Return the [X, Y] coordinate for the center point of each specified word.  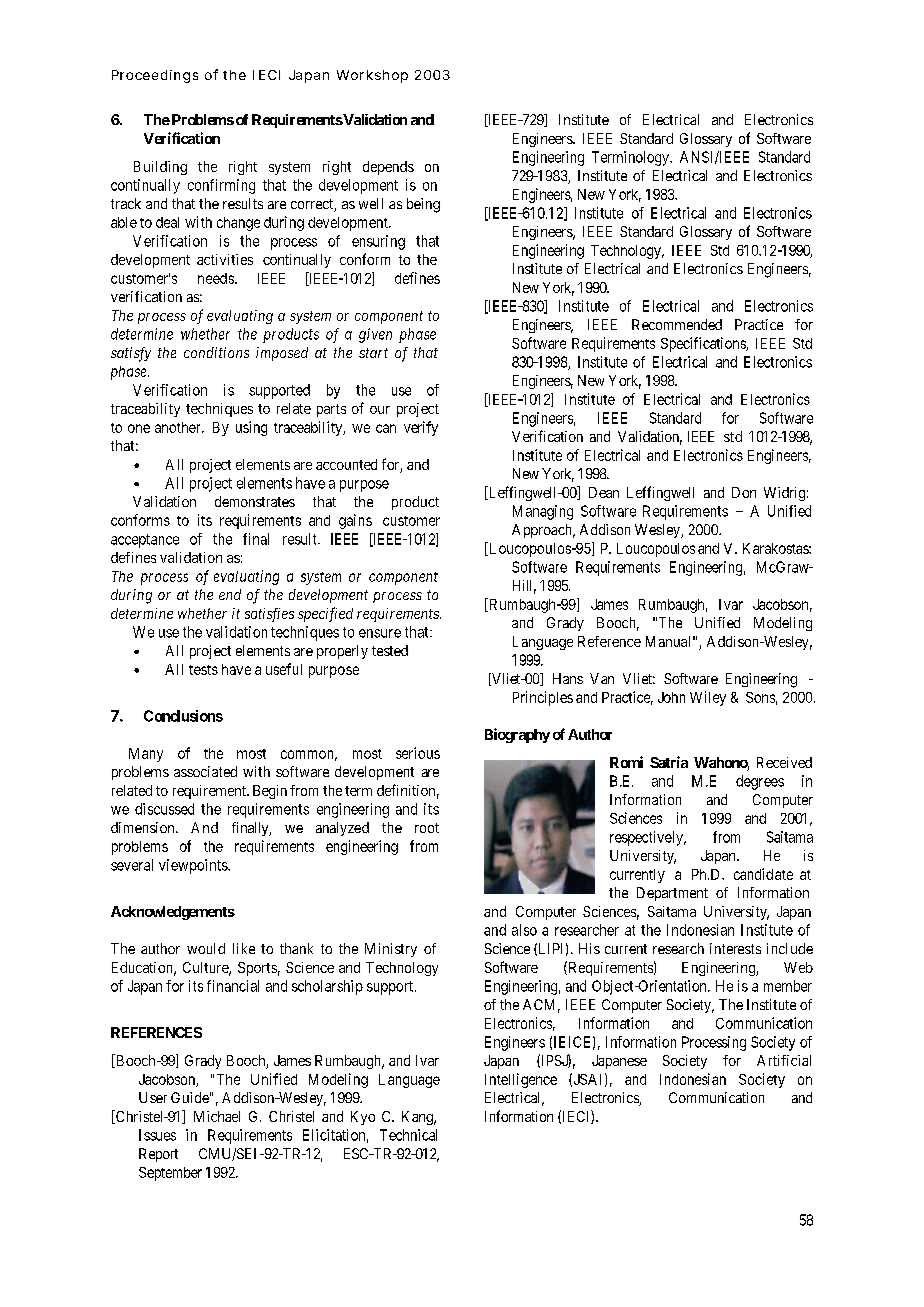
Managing [543, 512]
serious [418, 753]
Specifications [704, 344]
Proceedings [155, 76]
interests [735, 948]
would [206, 948]
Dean [604, 492]
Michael [217, 1116]
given [375, 335]
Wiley [708, 698]
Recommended [677, 324]
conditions [216, 352]
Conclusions [183, 716]
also [524, 930]
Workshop [372, 76]
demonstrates [255, 501]
